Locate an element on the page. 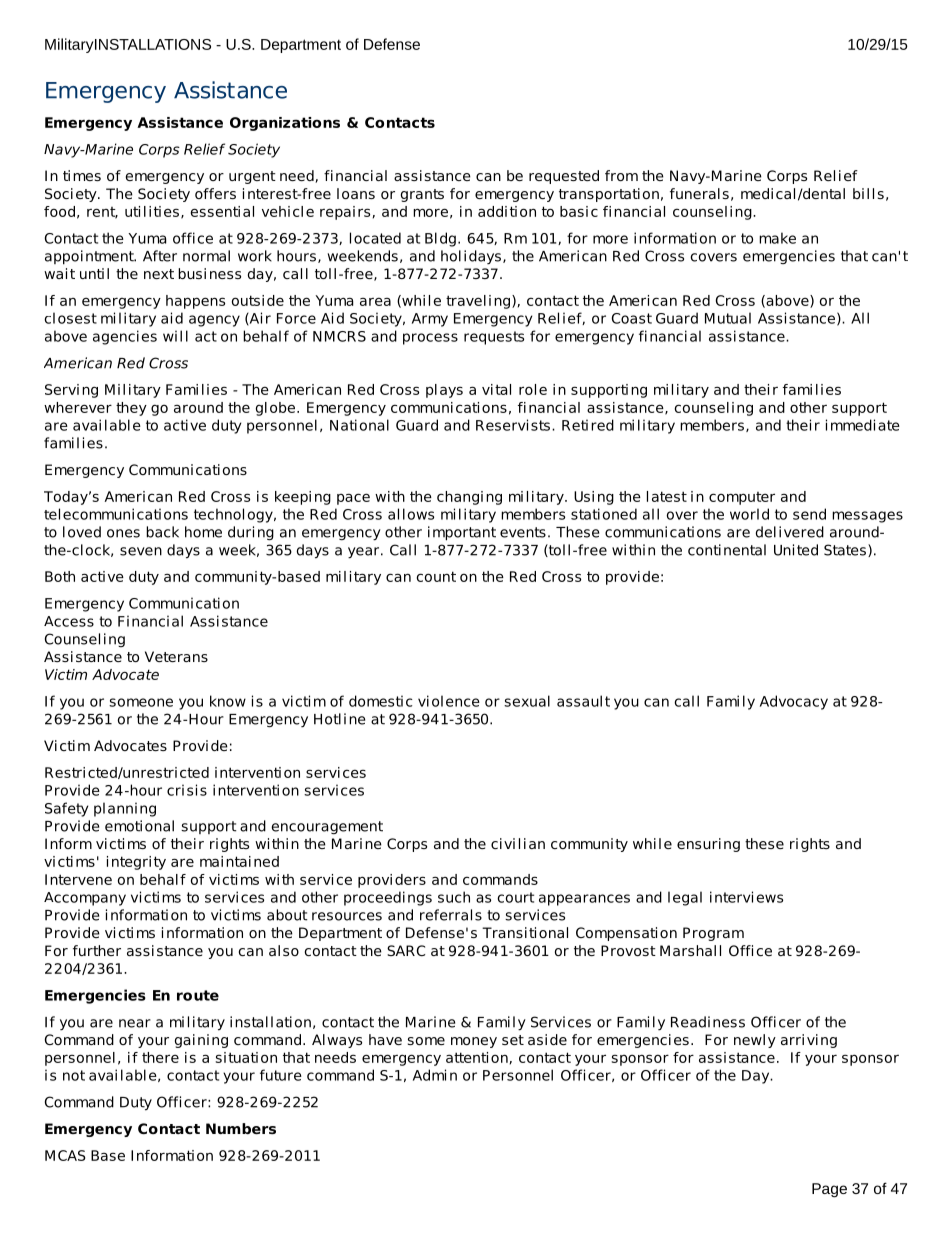 The width and height of the page is (952, 1233). they is located at coordinates (131, 409).
